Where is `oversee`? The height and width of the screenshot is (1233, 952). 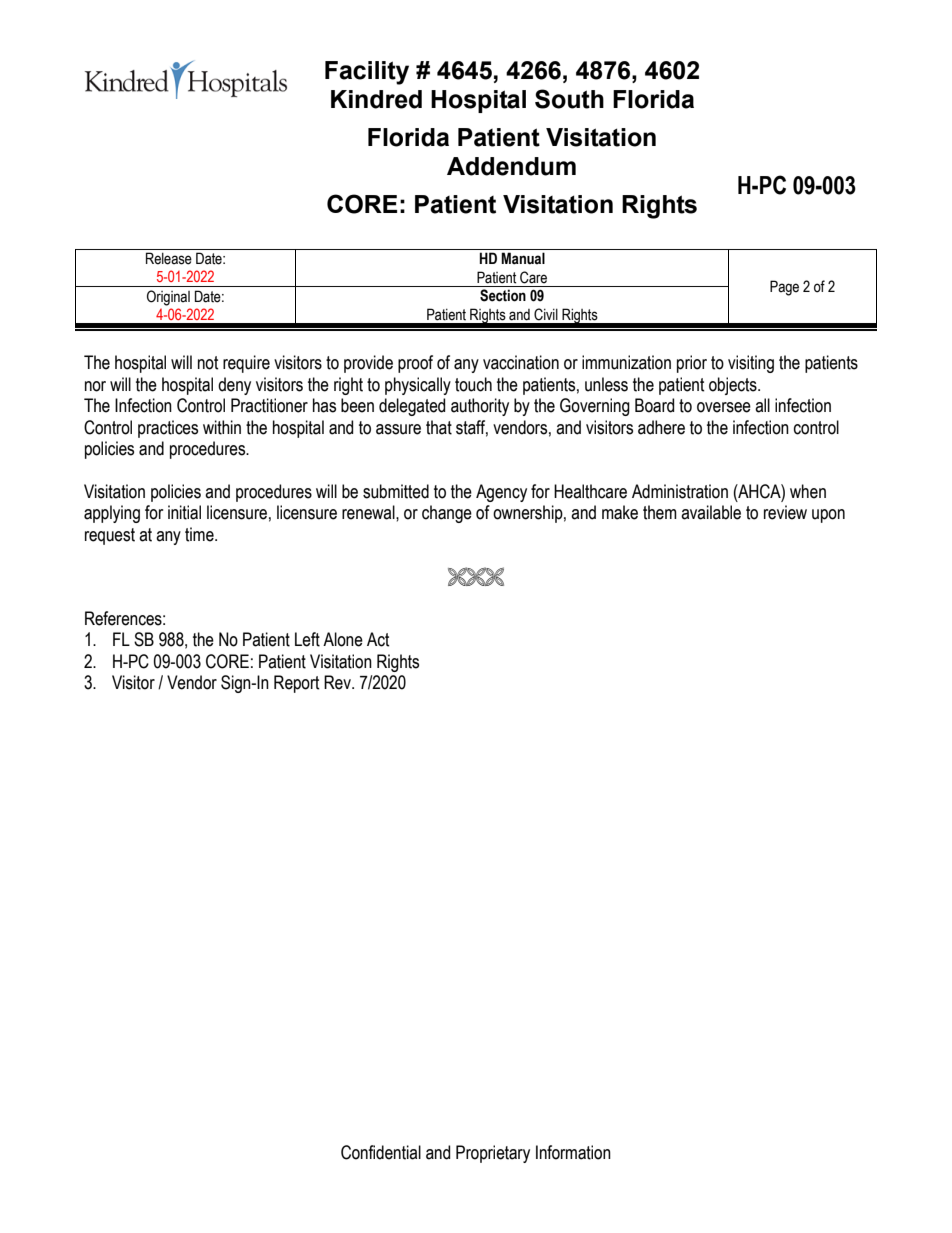 oversee is located at coordinates (724, 407).
